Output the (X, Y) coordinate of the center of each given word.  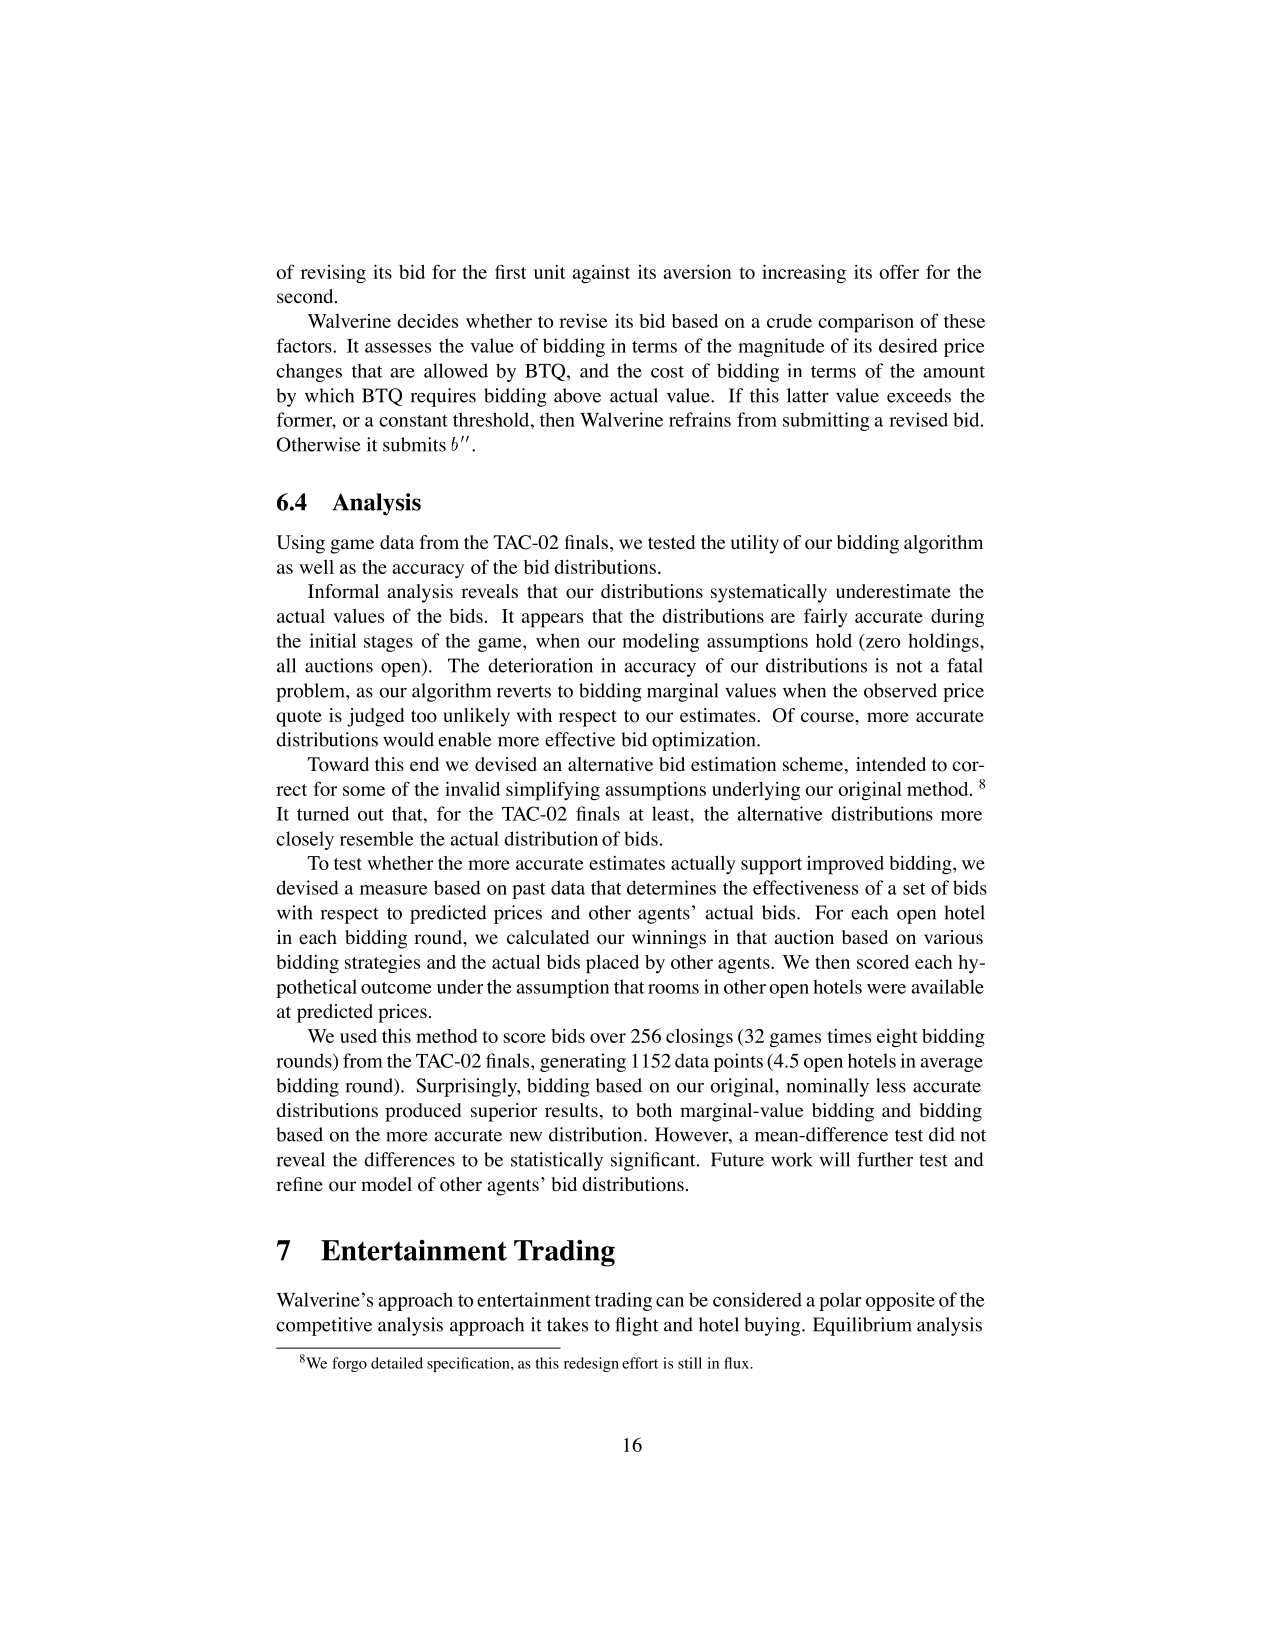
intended (891, 764)
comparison (866, 323)
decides (427, 320)
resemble (377, 838)
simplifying (553, 791)
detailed (397, 1363)
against (601, 274)
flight (636, 1326)
